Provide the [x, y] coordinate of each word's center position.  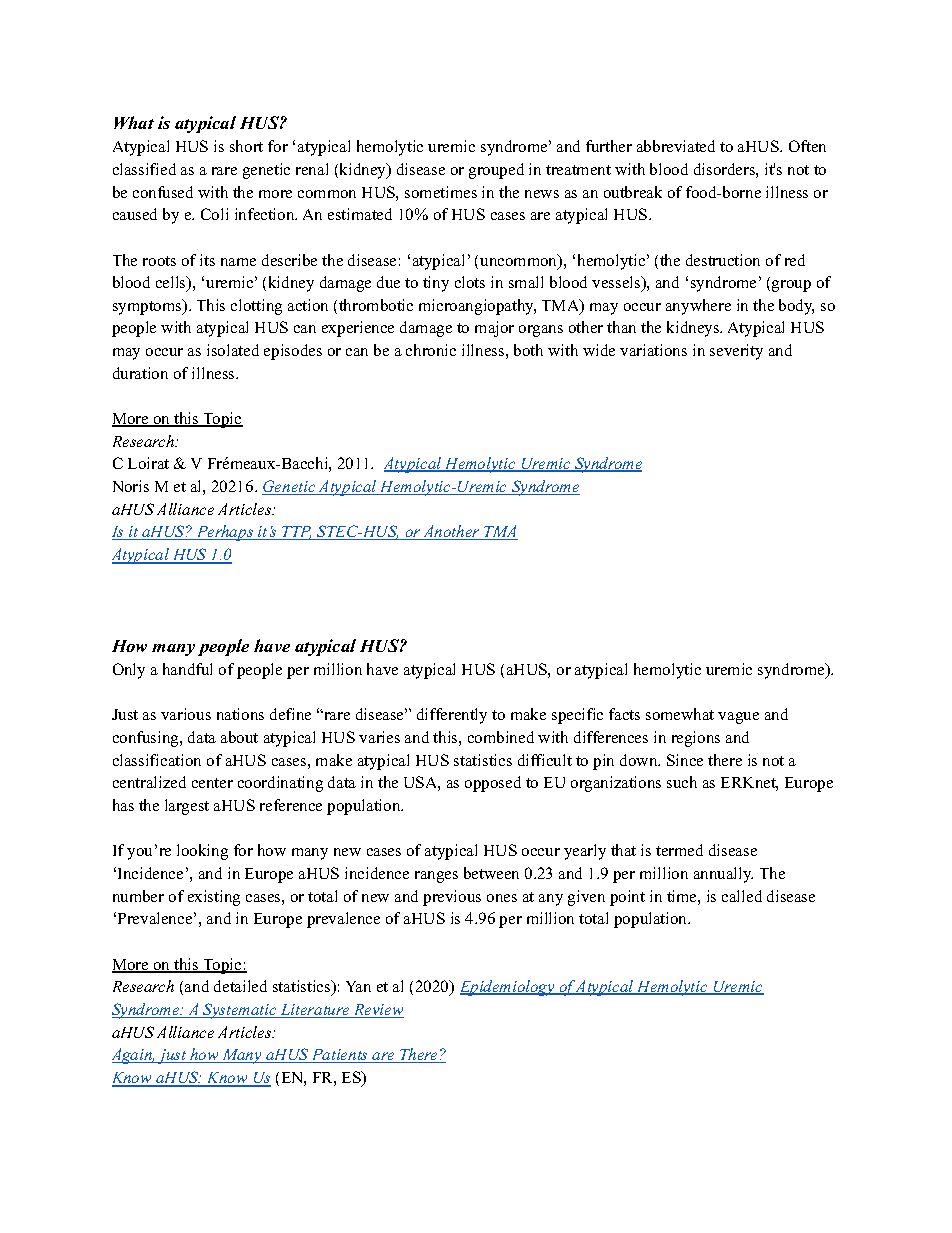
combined [501, 737]
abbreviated [676, 146]
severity [736, 352]
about [239, 737]
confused [163, 192]
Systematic [240, 1011]
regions [696, 739]
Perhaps [225, 533]
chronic [431, 350]
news [542, 194]
